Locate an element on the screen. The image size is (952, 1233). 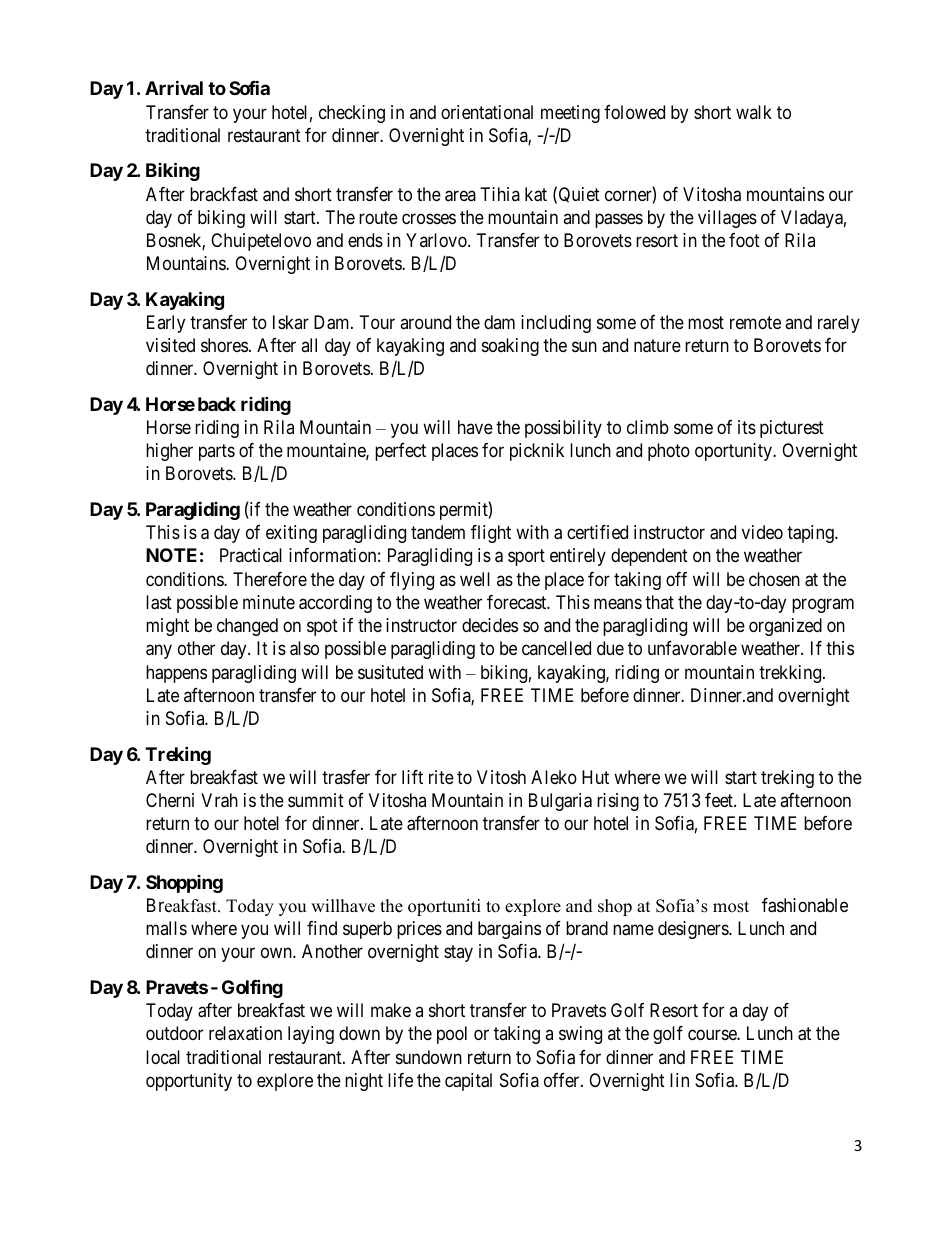
soaking is located at coordinates (510, 347).
